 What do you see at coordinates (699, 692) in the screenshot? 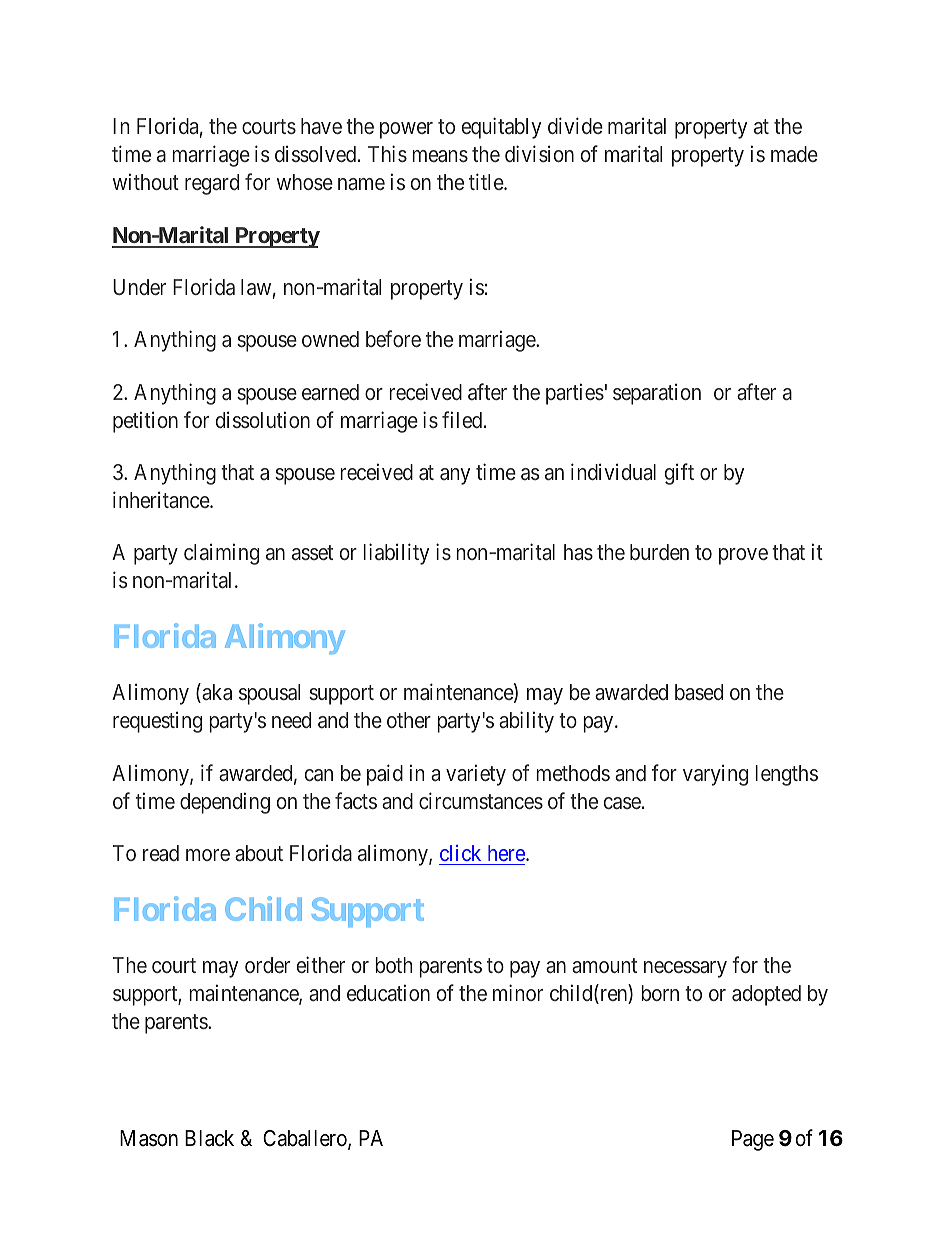
I see `based` at bounding box center [699, 692].
